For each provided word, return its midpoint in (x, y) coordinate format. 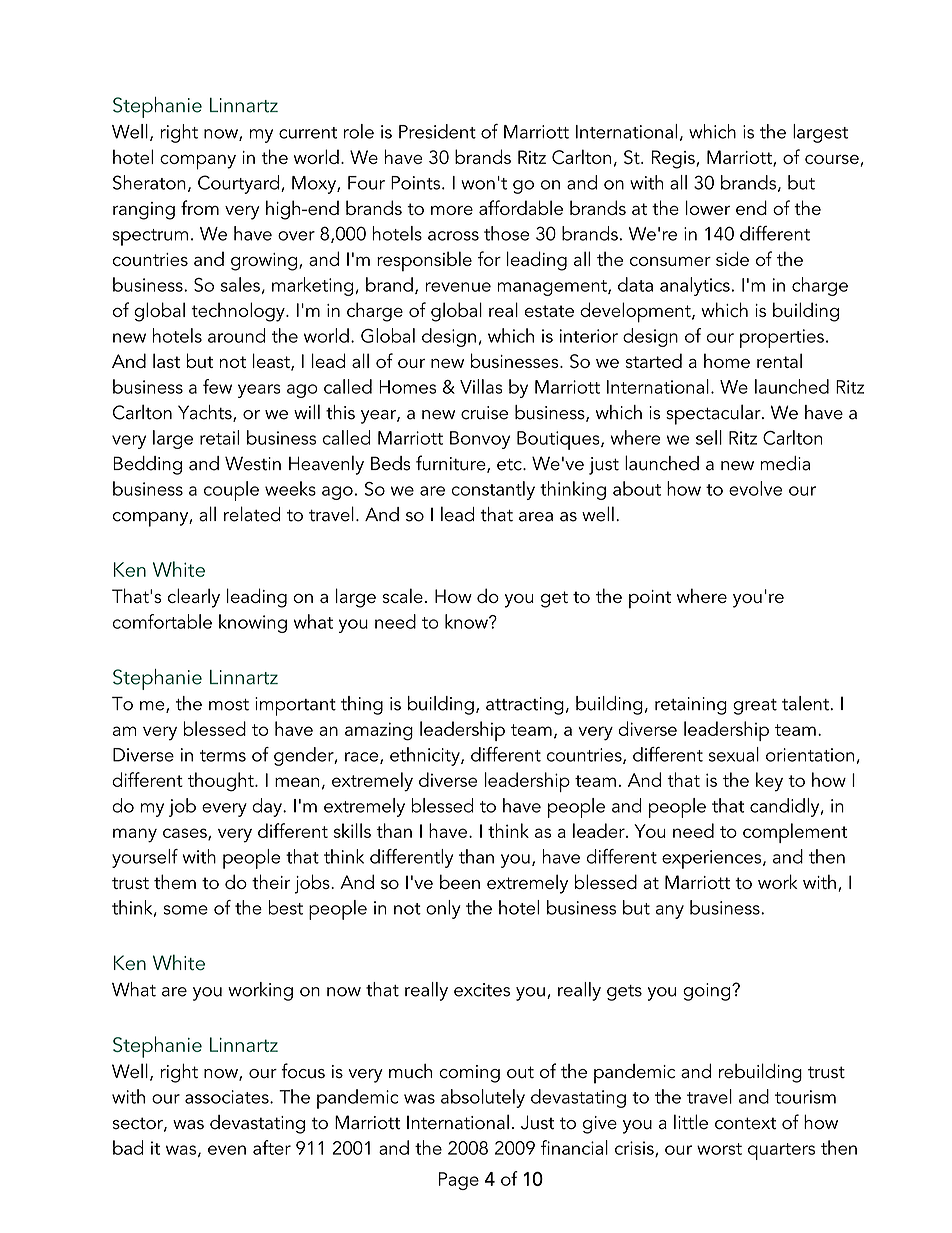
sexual (734, 754)
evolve (755, 488)
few (217, 386)
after (272, 1147)
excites (482, 990)
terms (223, 756)
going (708, 992)
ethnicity (426, 756)
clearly (194, 598)
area (536, 517)
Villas (481, 386)
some (186, 910)
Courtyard (240, 184)
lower (708, 207)
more (452, 210)
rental (779, 360)
